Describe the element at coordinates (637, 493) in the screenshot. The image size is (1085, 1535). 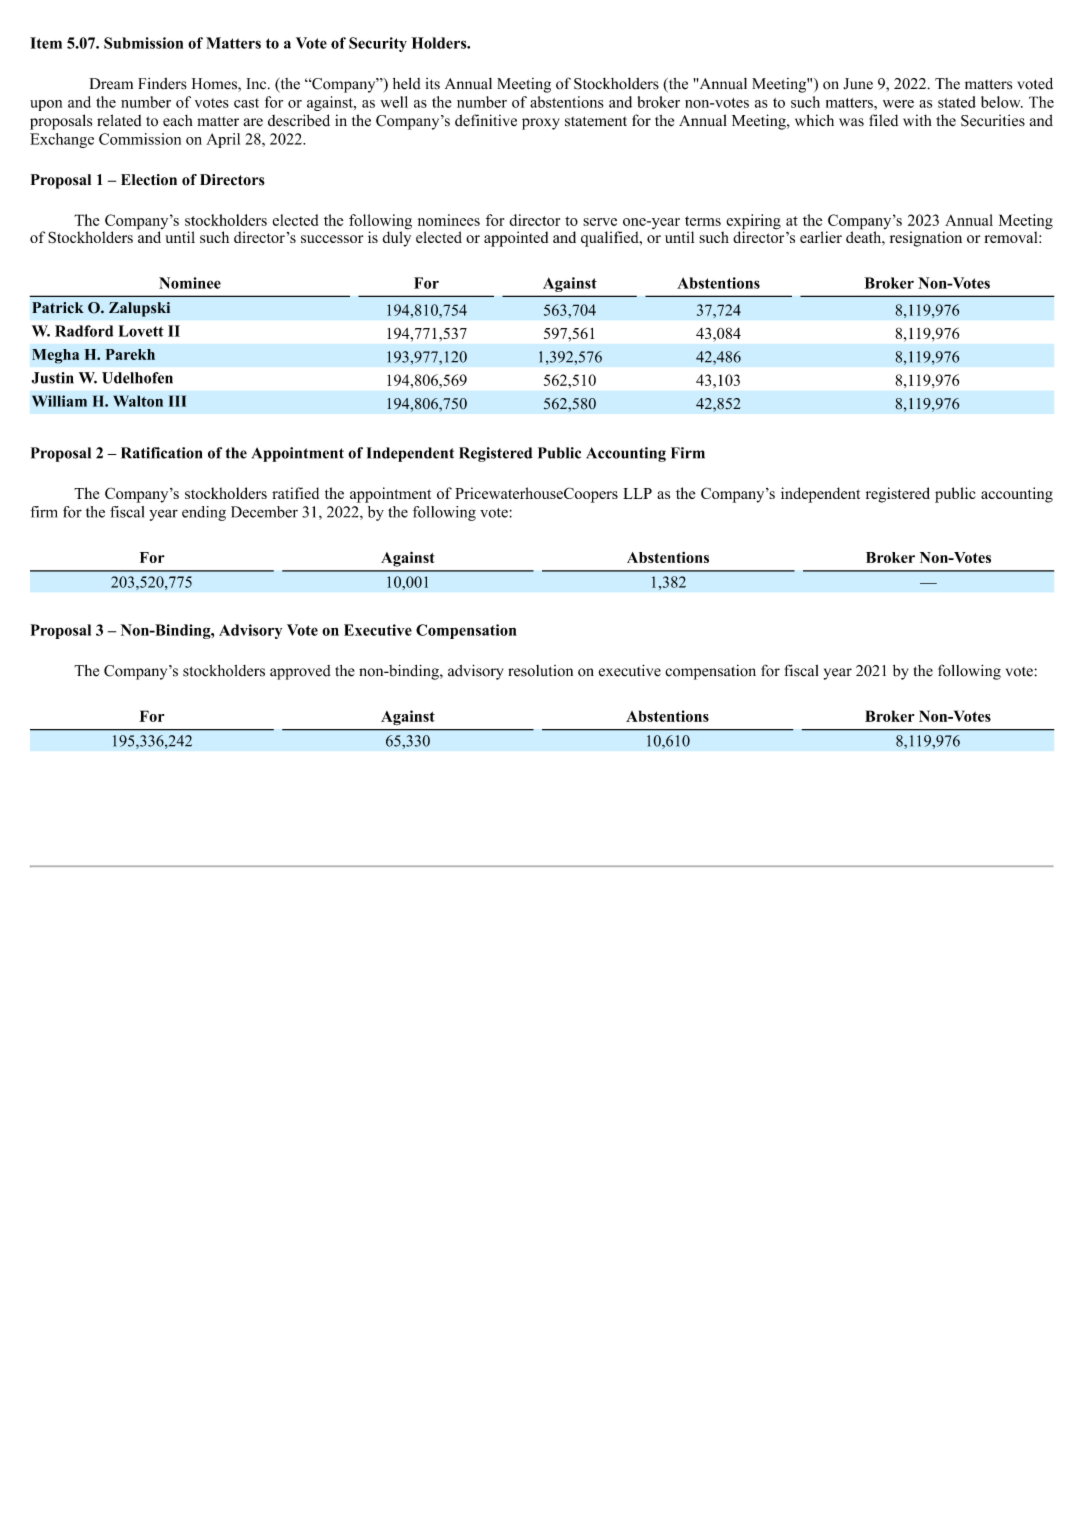
I see `LLP` at that location.
